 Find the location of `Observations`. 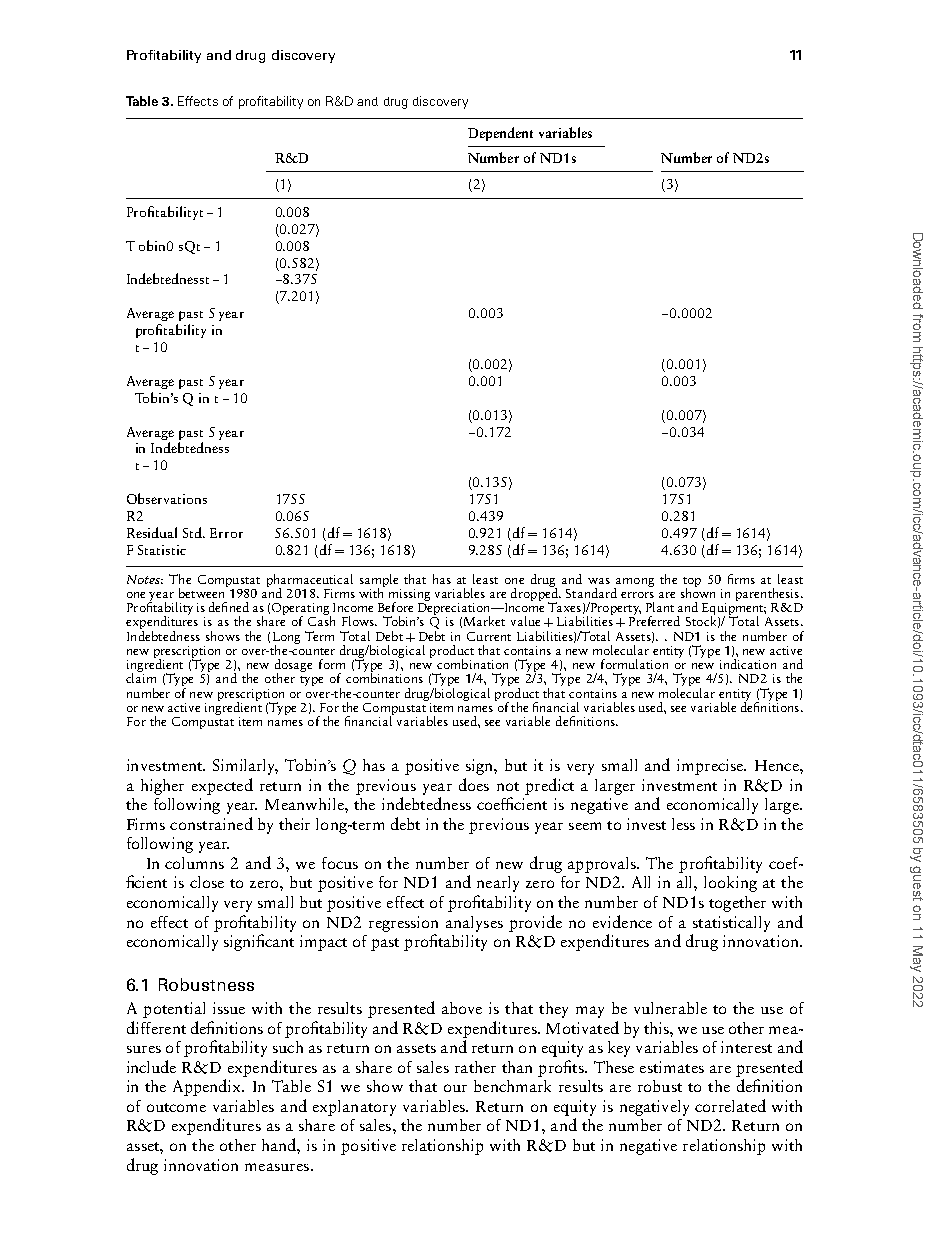

Observations is located at coordinates (167, 498).
